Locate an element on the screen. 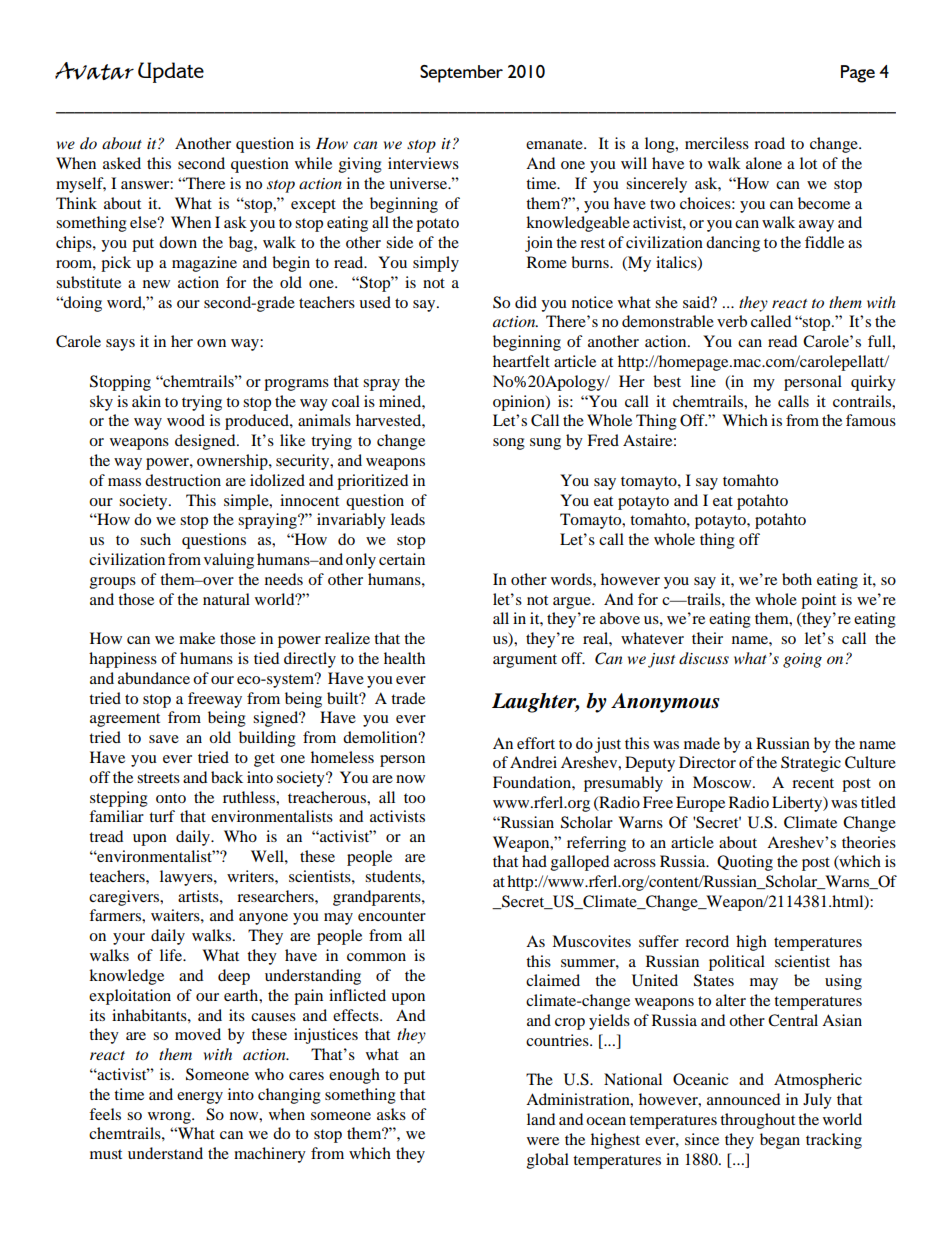 The width and height of the screenshot is (952, 1233). heartfelt is located at coordinates (521, 361).
